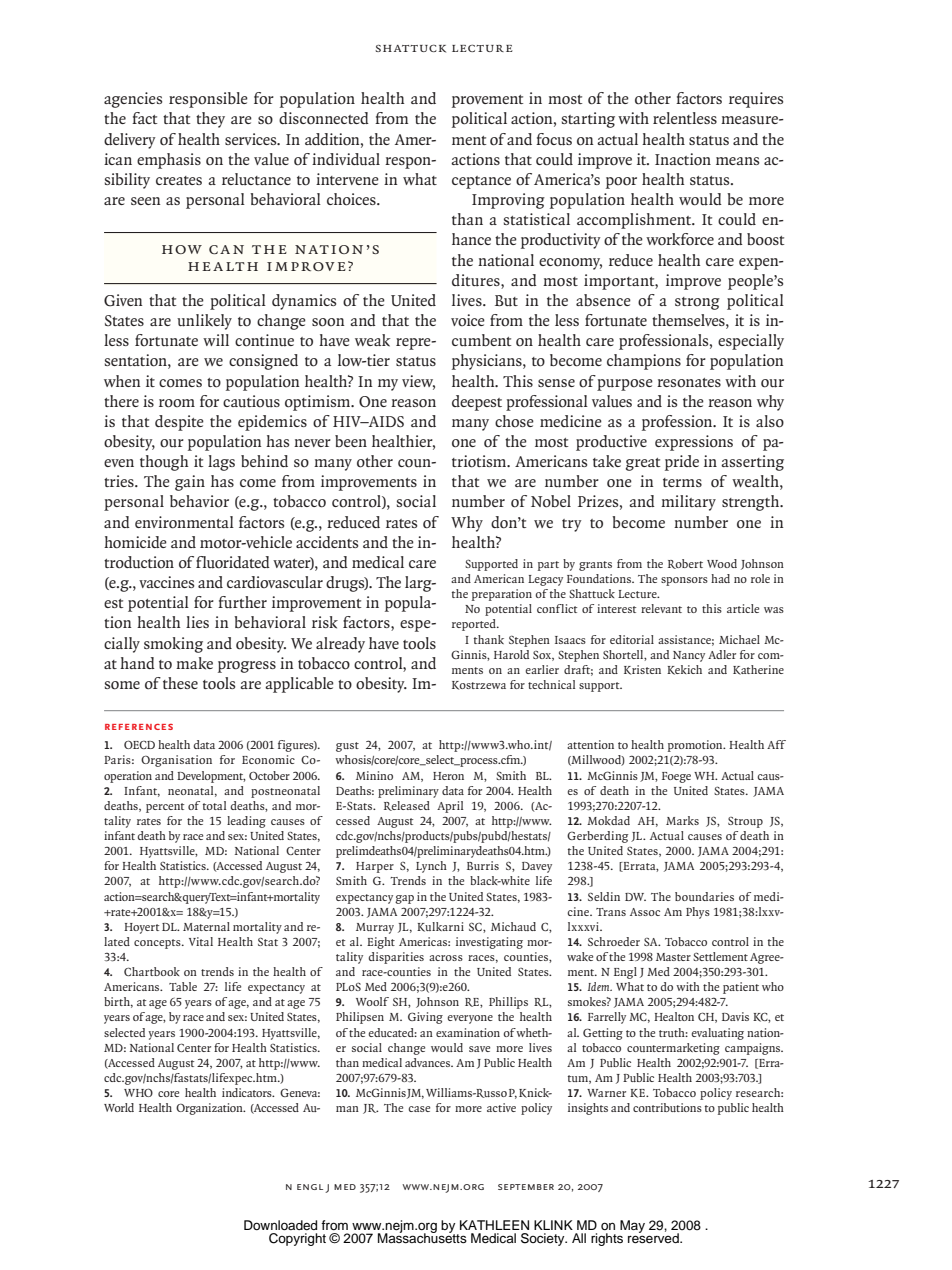 This screenshot has width=952, height=1270. Describe the element at coordinates (422, 1237) in the screenshot. I see `Massachusetts` at that location.
